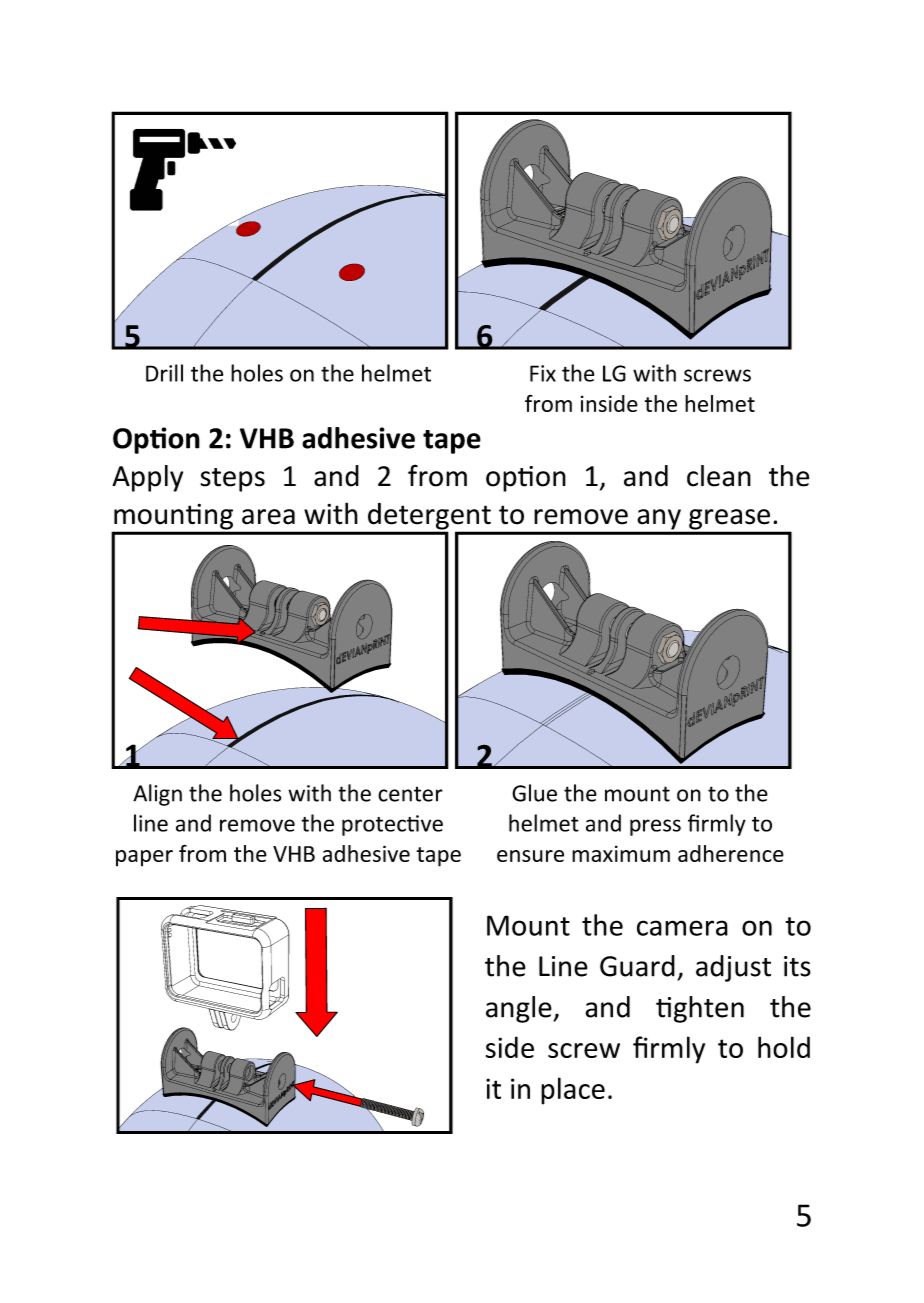  Describe the element at coordinates (520, 1009) in the image. I see `angle` at that location.
